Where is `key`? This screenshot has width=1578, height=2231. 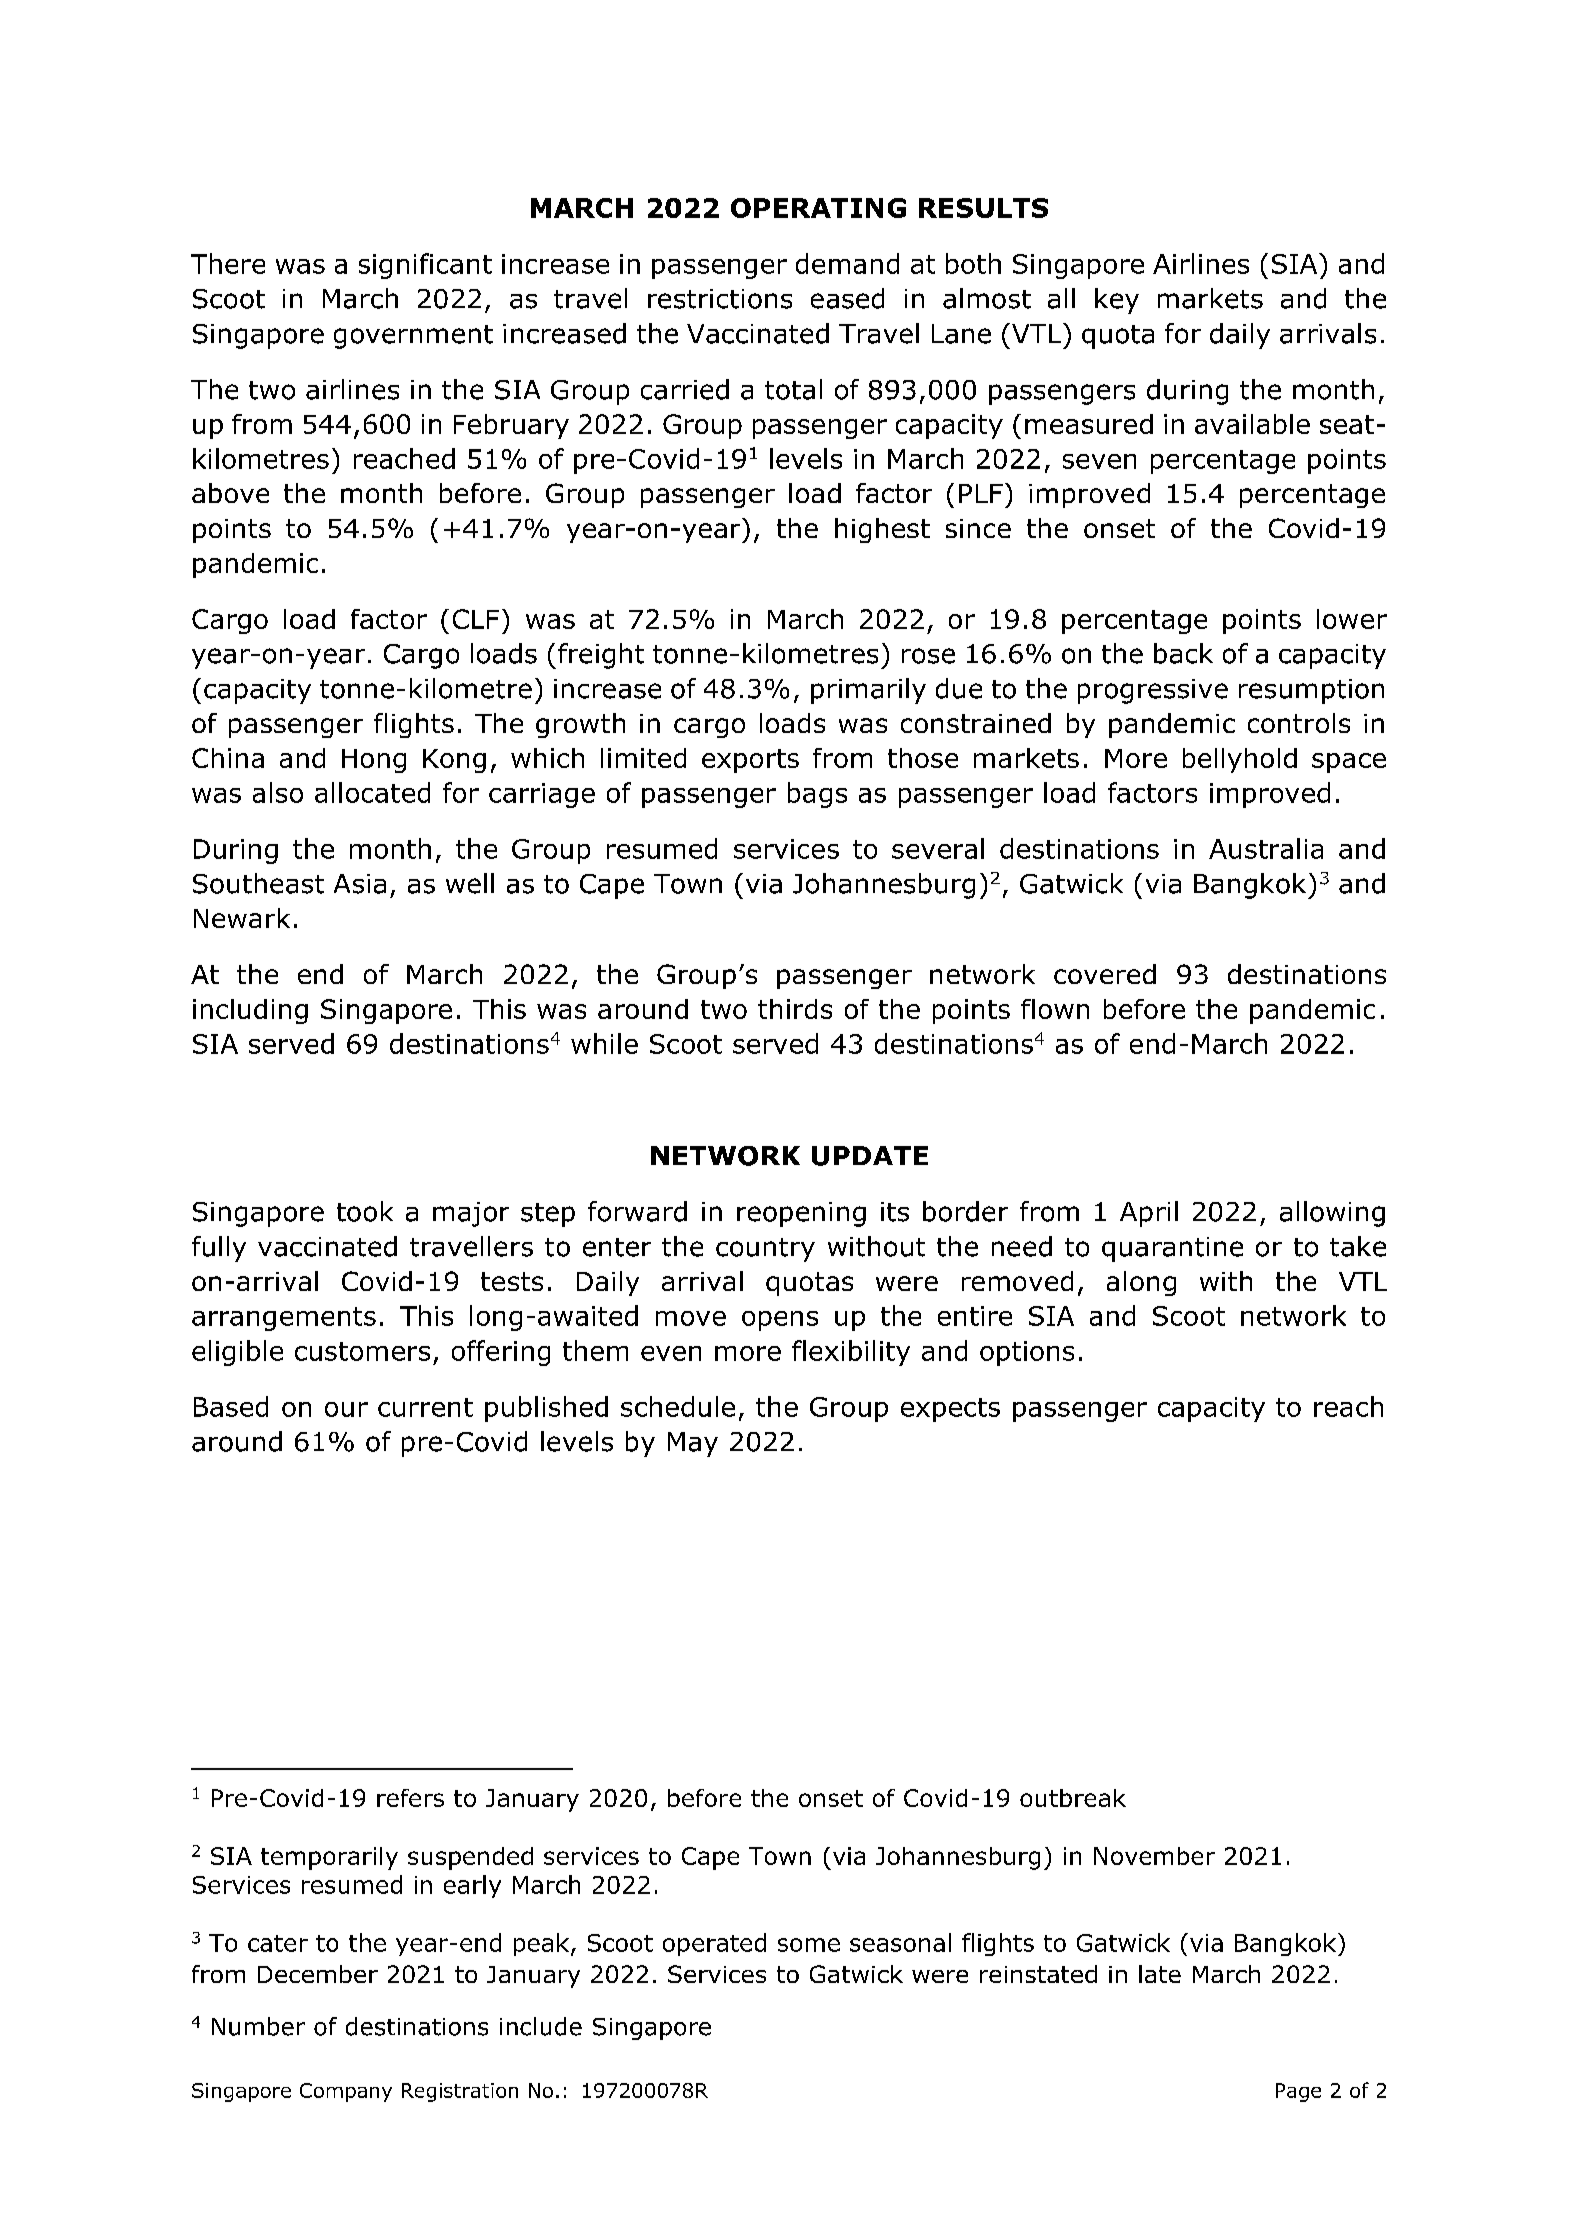 key is located at coordinates (1117, 301).
